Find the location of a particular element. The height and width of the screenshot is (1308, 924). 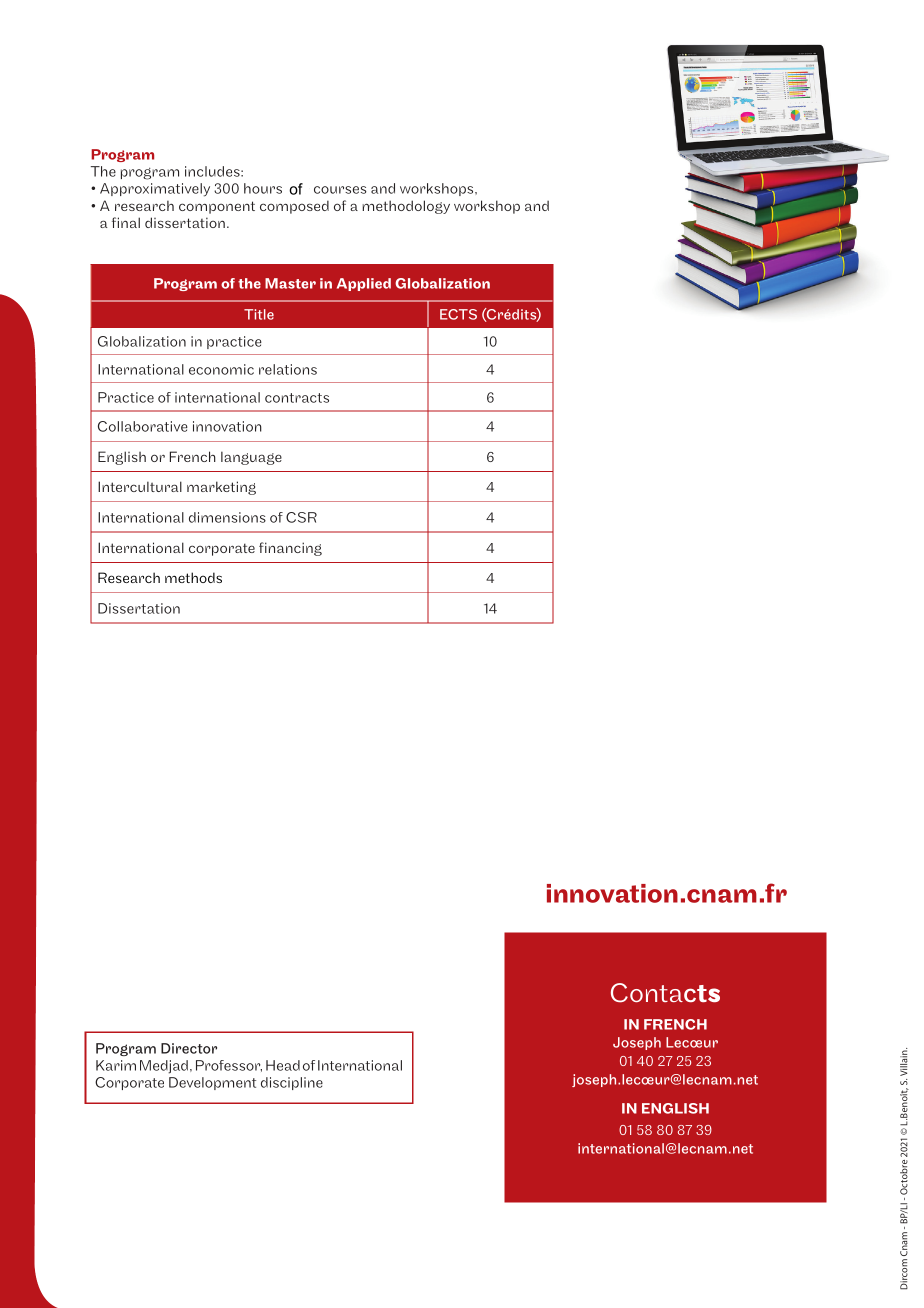

discipline is located at coordinates (292, 1083).
